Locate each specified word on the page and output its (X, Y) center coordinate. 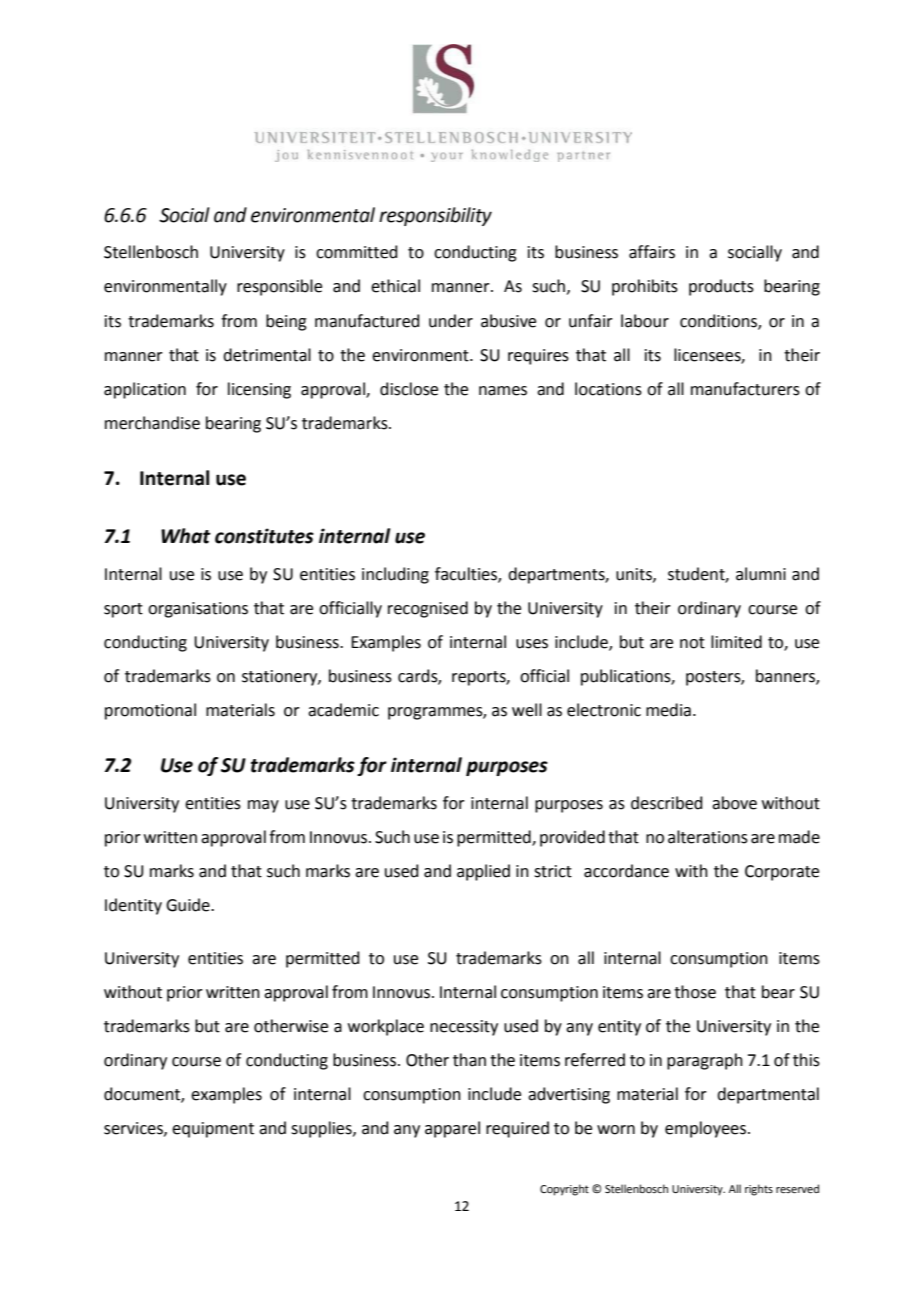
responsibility (435, 216)
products (721, 287)
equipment (213, 1130)
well (527, 710)
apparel (452, 1129)
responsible (279, 287)
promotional (150, 711)
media (668, 710)
